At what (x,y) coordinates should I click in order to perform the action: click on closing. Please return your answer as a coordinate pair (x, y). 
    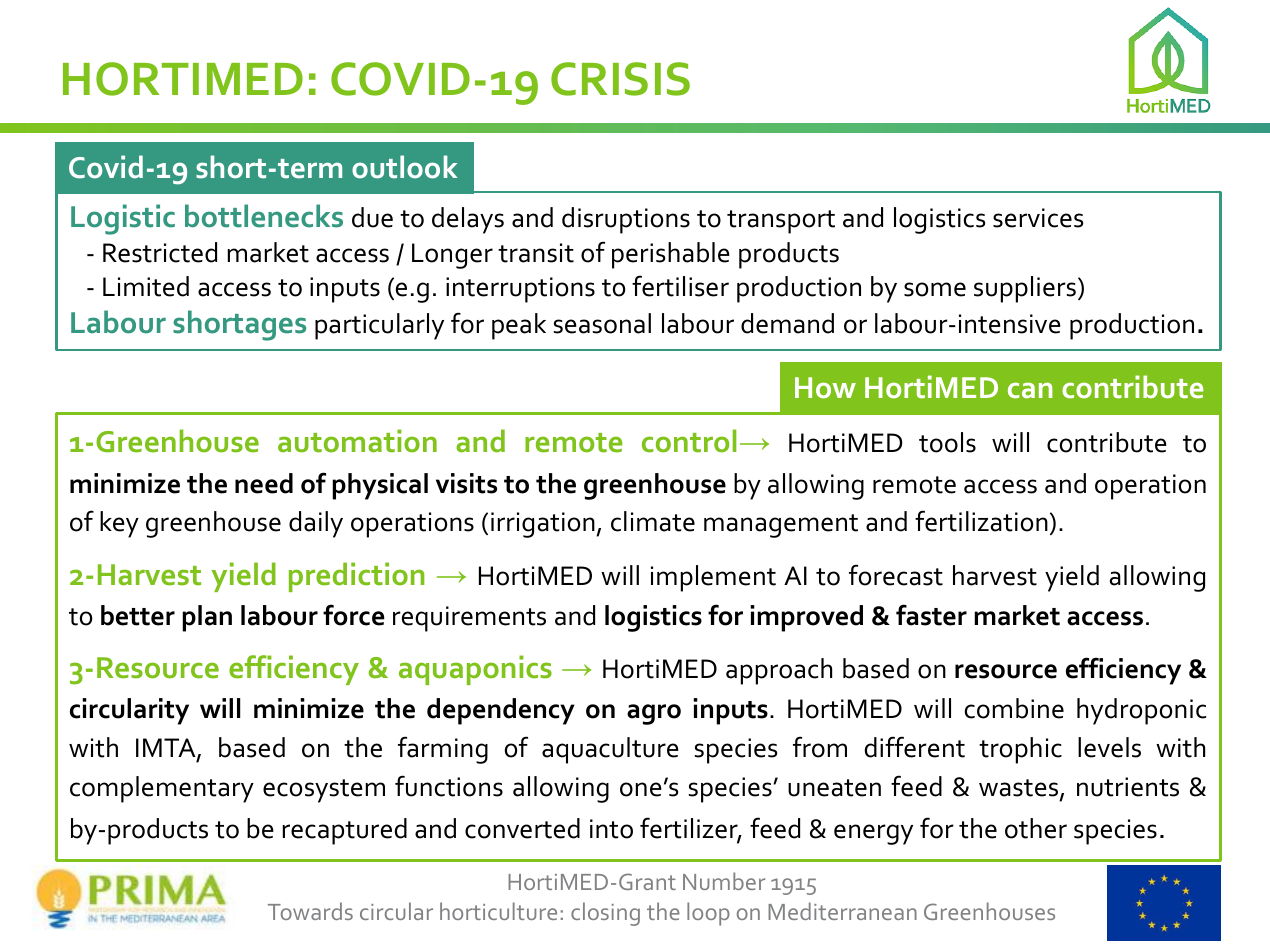
    Looking at the image, I should click on (605, 914).
